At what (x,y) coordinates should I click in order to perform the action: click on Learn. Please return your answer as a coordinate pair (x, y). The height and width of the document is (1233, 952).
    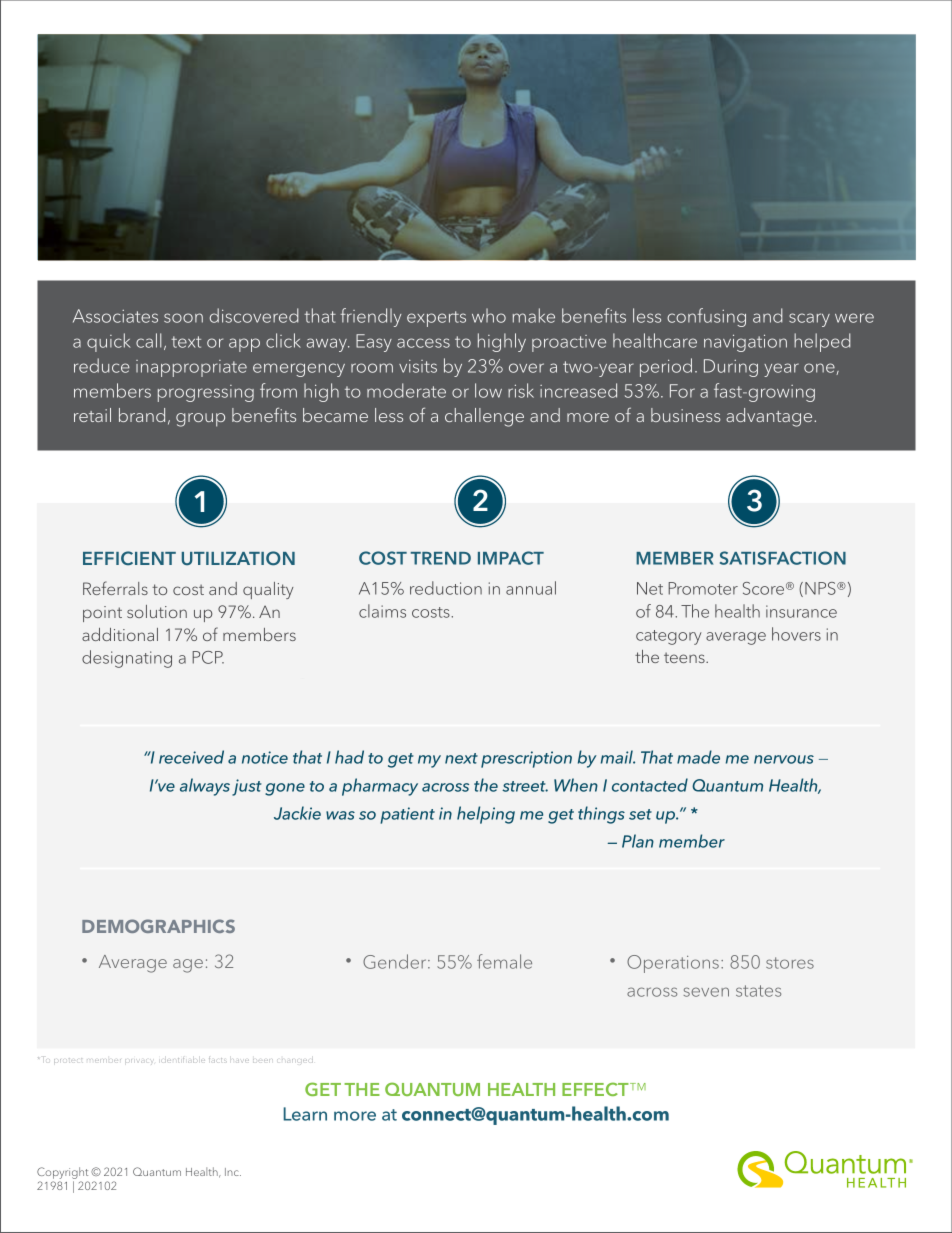
    Looking at the image, I should click on (305, 1114).
